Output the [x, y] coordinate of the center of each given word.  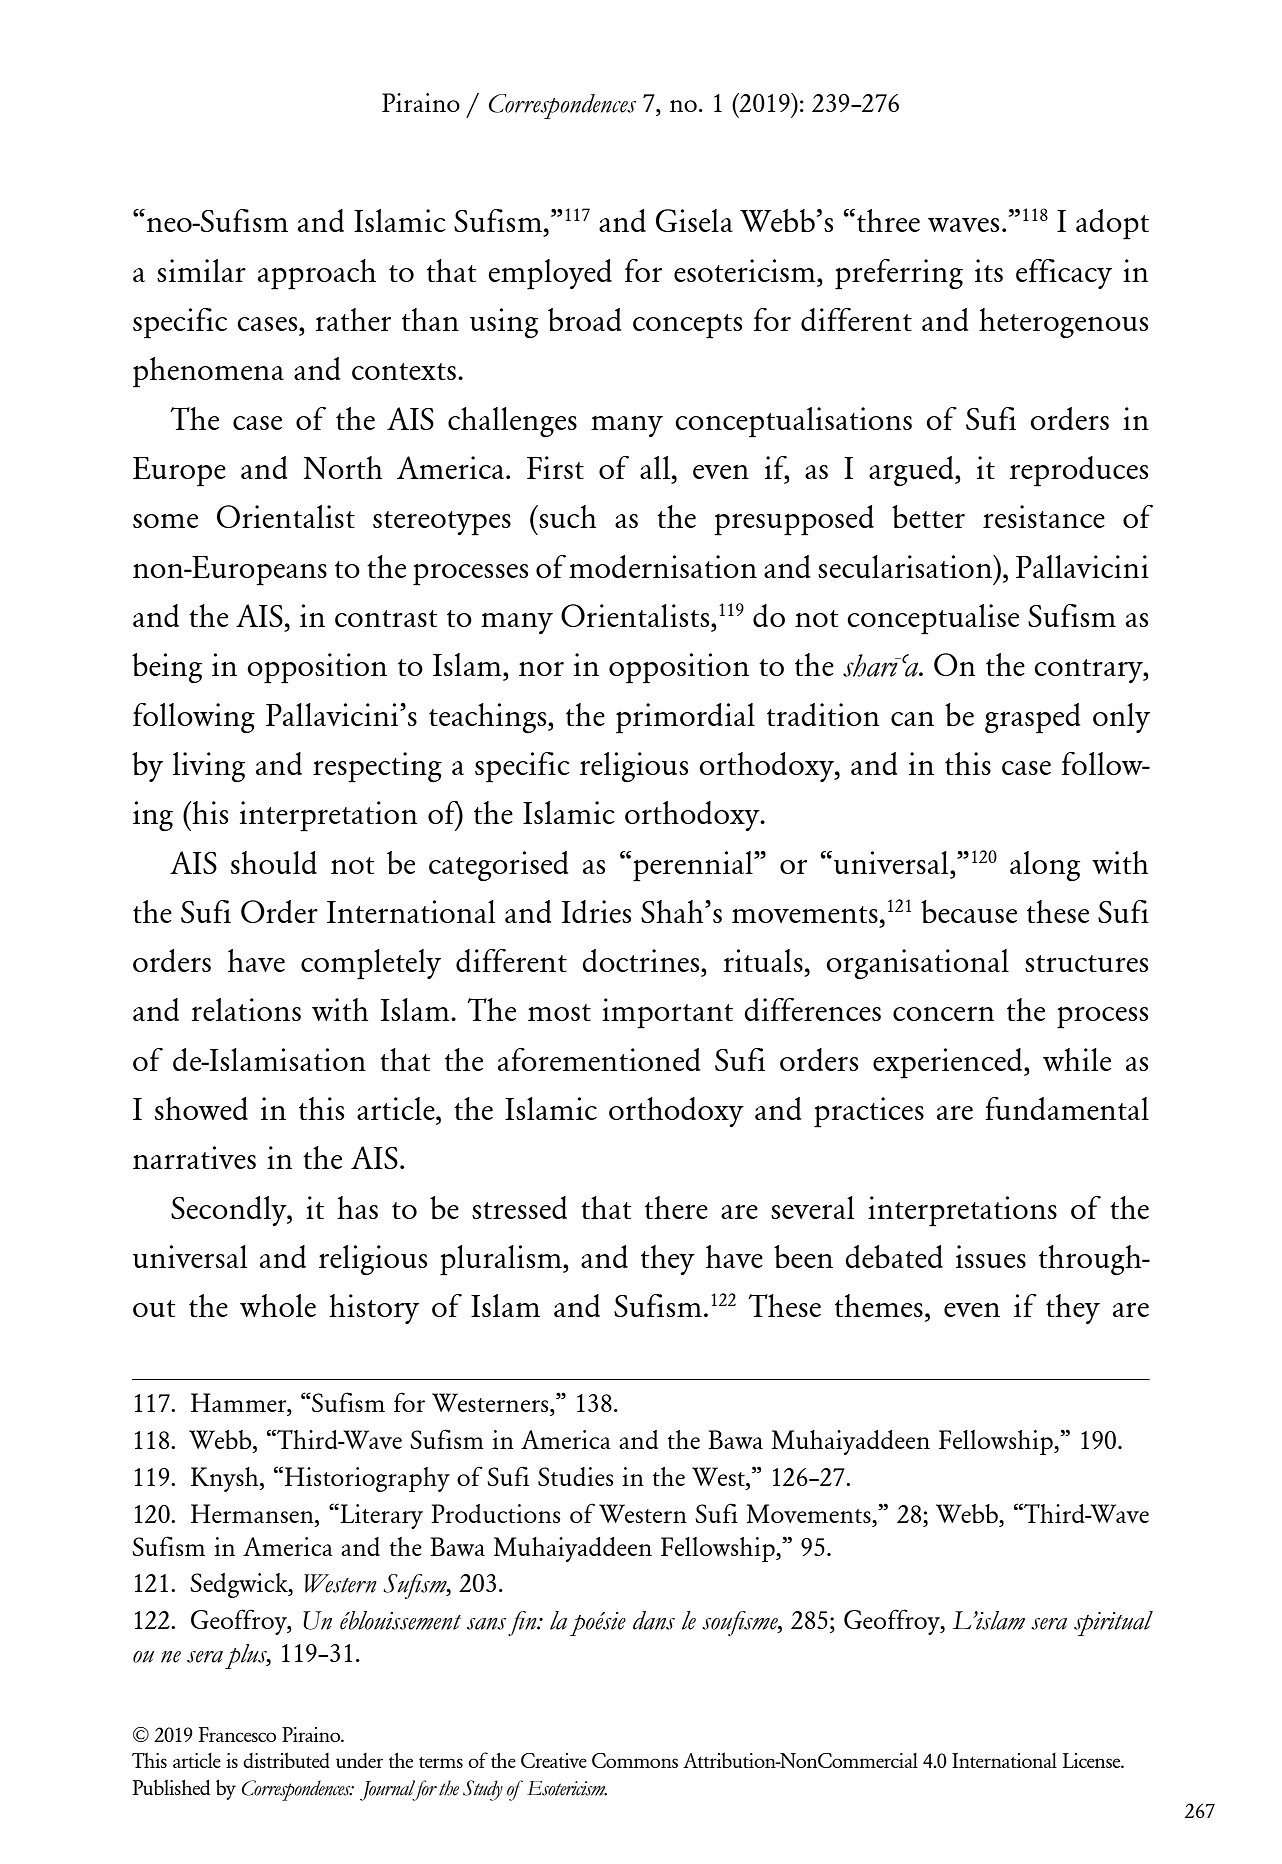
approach [317, 274]
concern [943, 1013]
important [667, 1013]
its [989, 270]
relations [246, 1009]
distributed [286, 1760]
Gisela [694, 220]
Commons [635, 1760]
